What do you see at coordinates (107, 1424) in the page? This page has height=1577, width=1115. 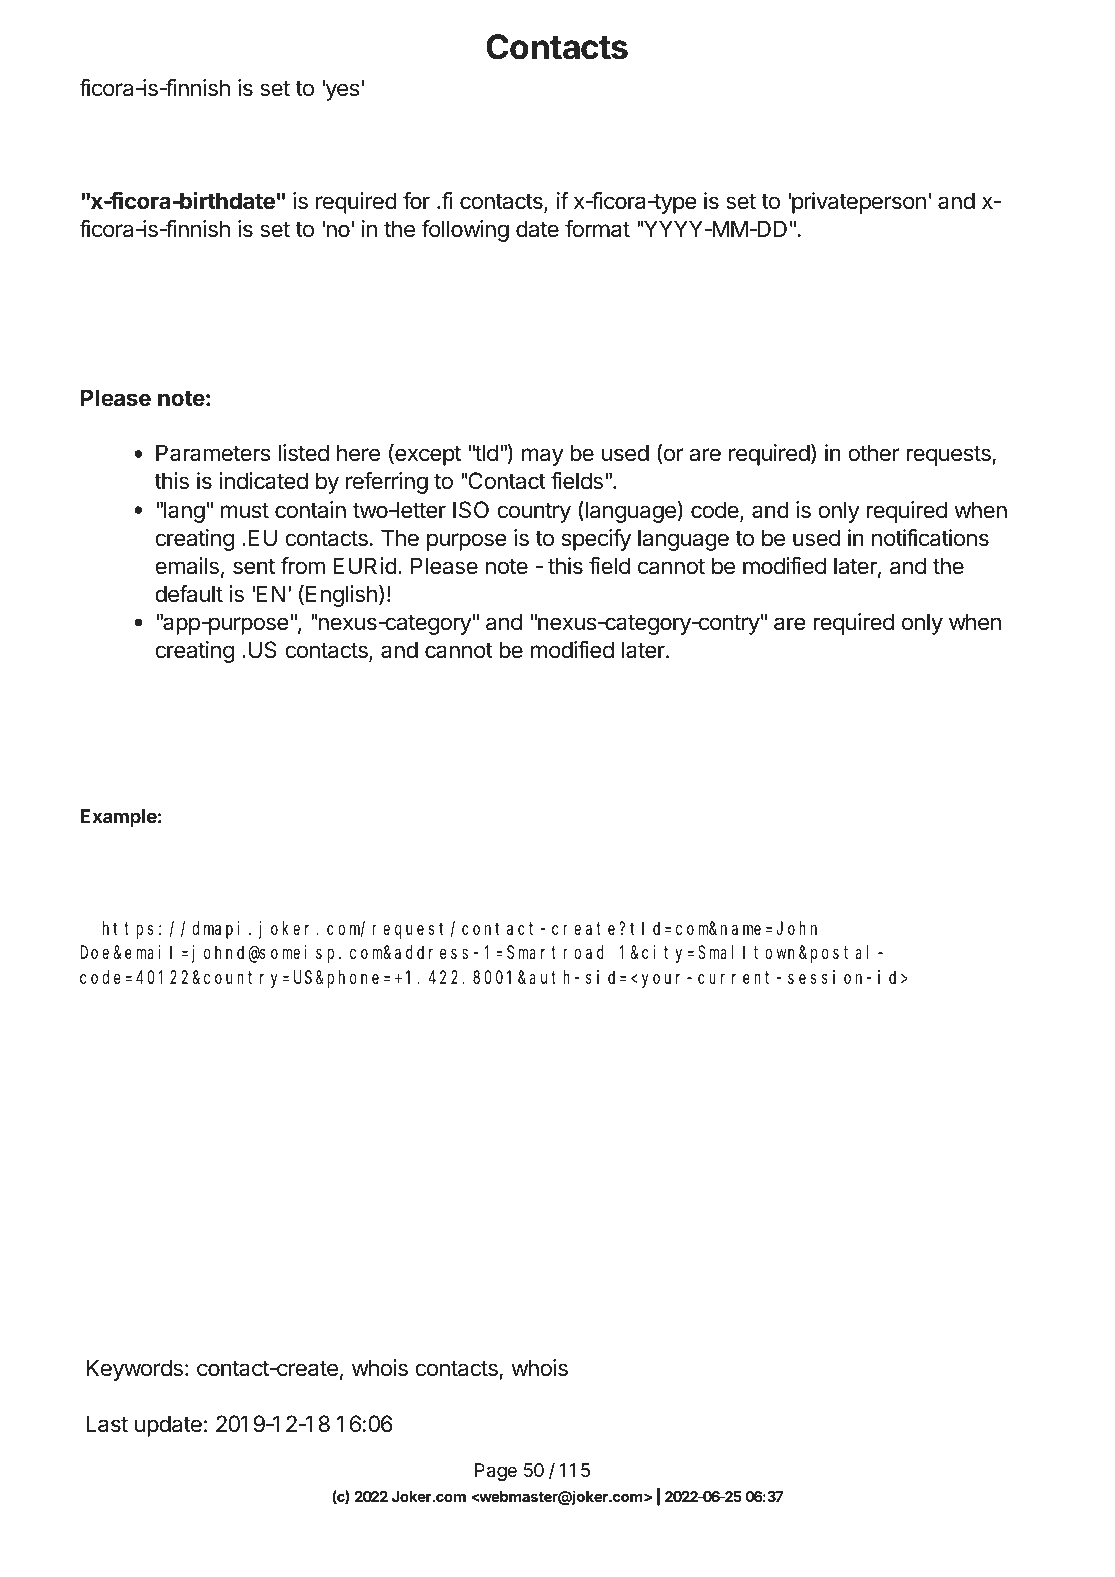 I see `Last` at bounding box center [107, 1424].
